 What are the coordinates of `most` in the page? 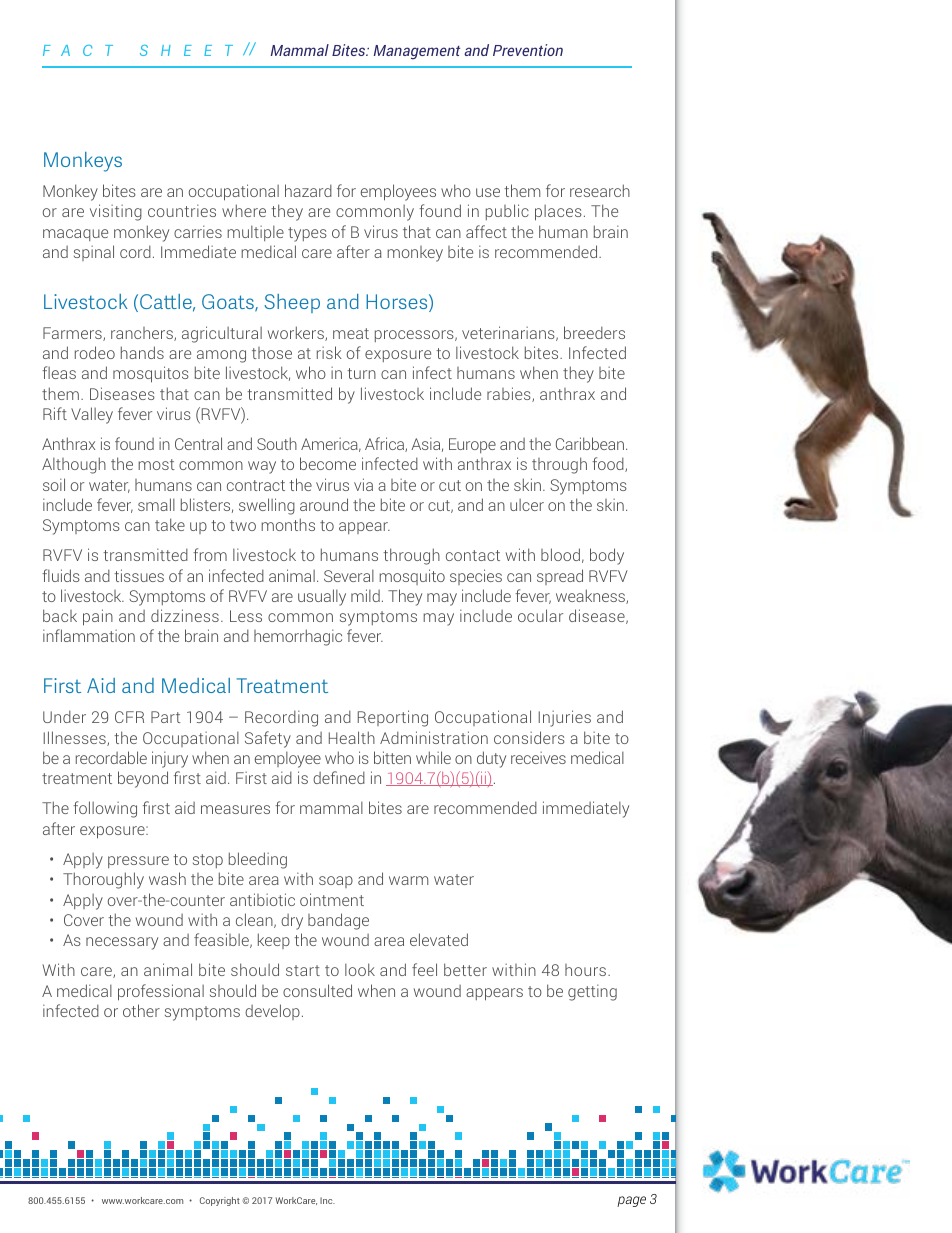 It's located at (156, 464).
